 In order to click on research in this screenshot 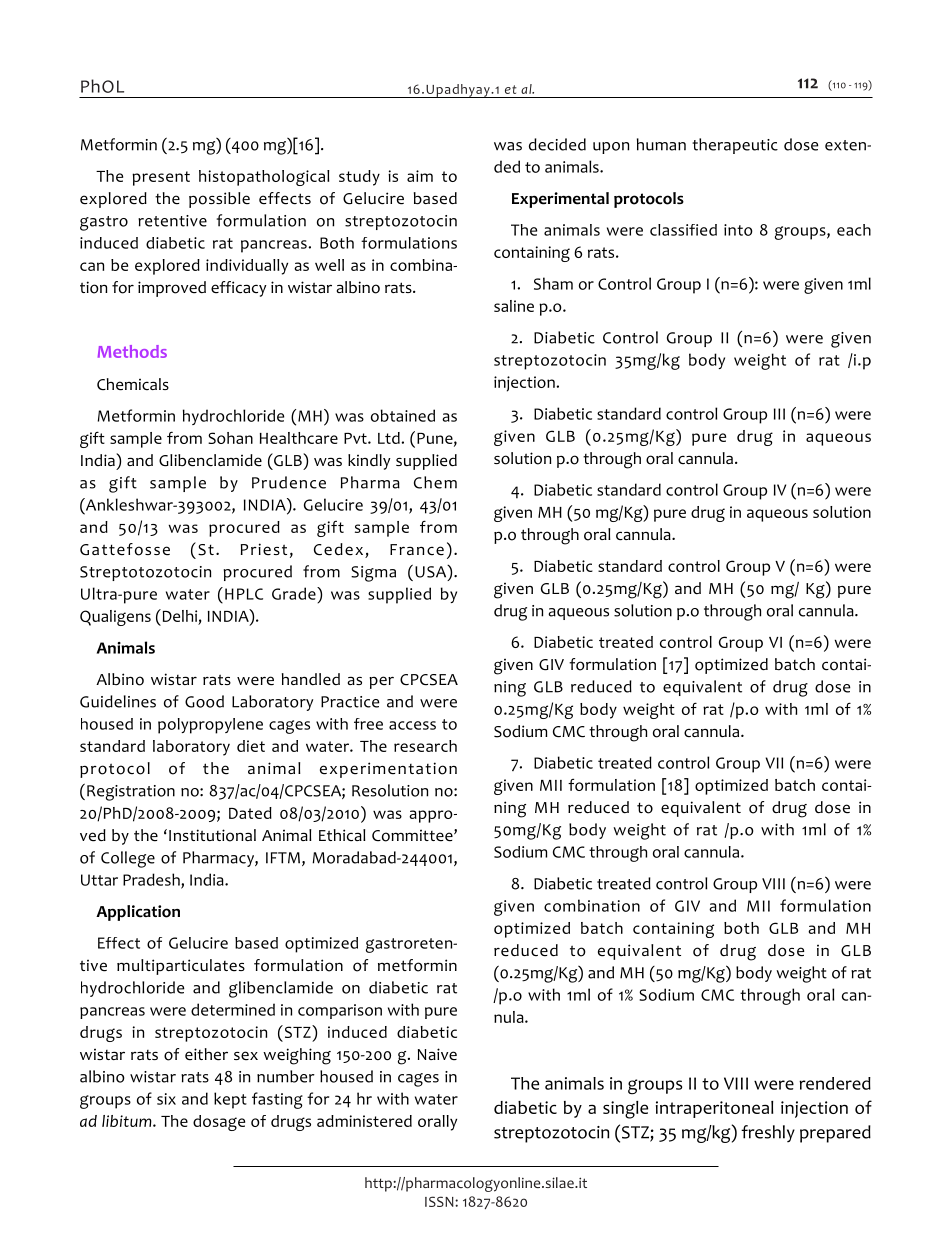, I will do `click(425, 746)`.
